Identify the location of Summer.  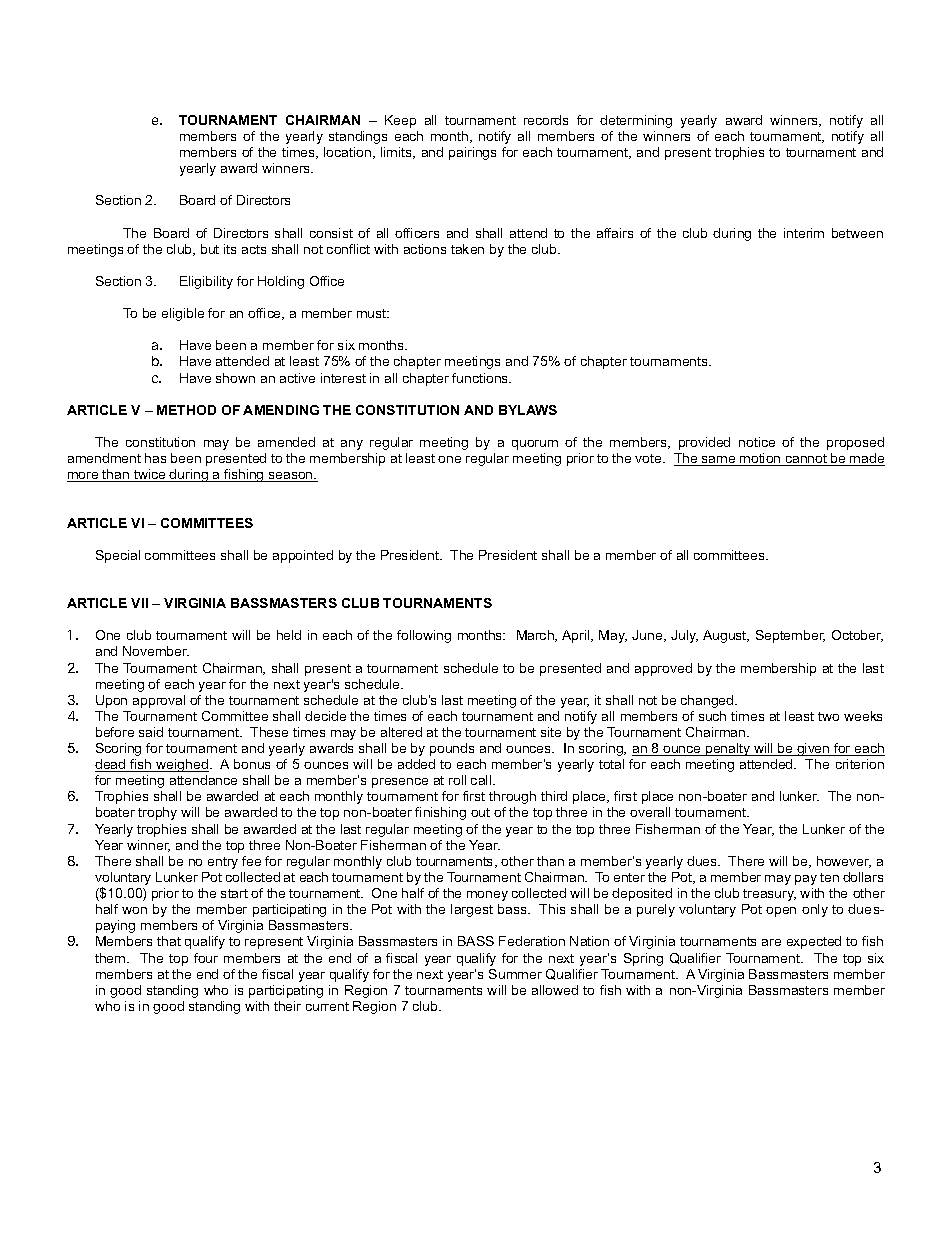
(515, 974).
